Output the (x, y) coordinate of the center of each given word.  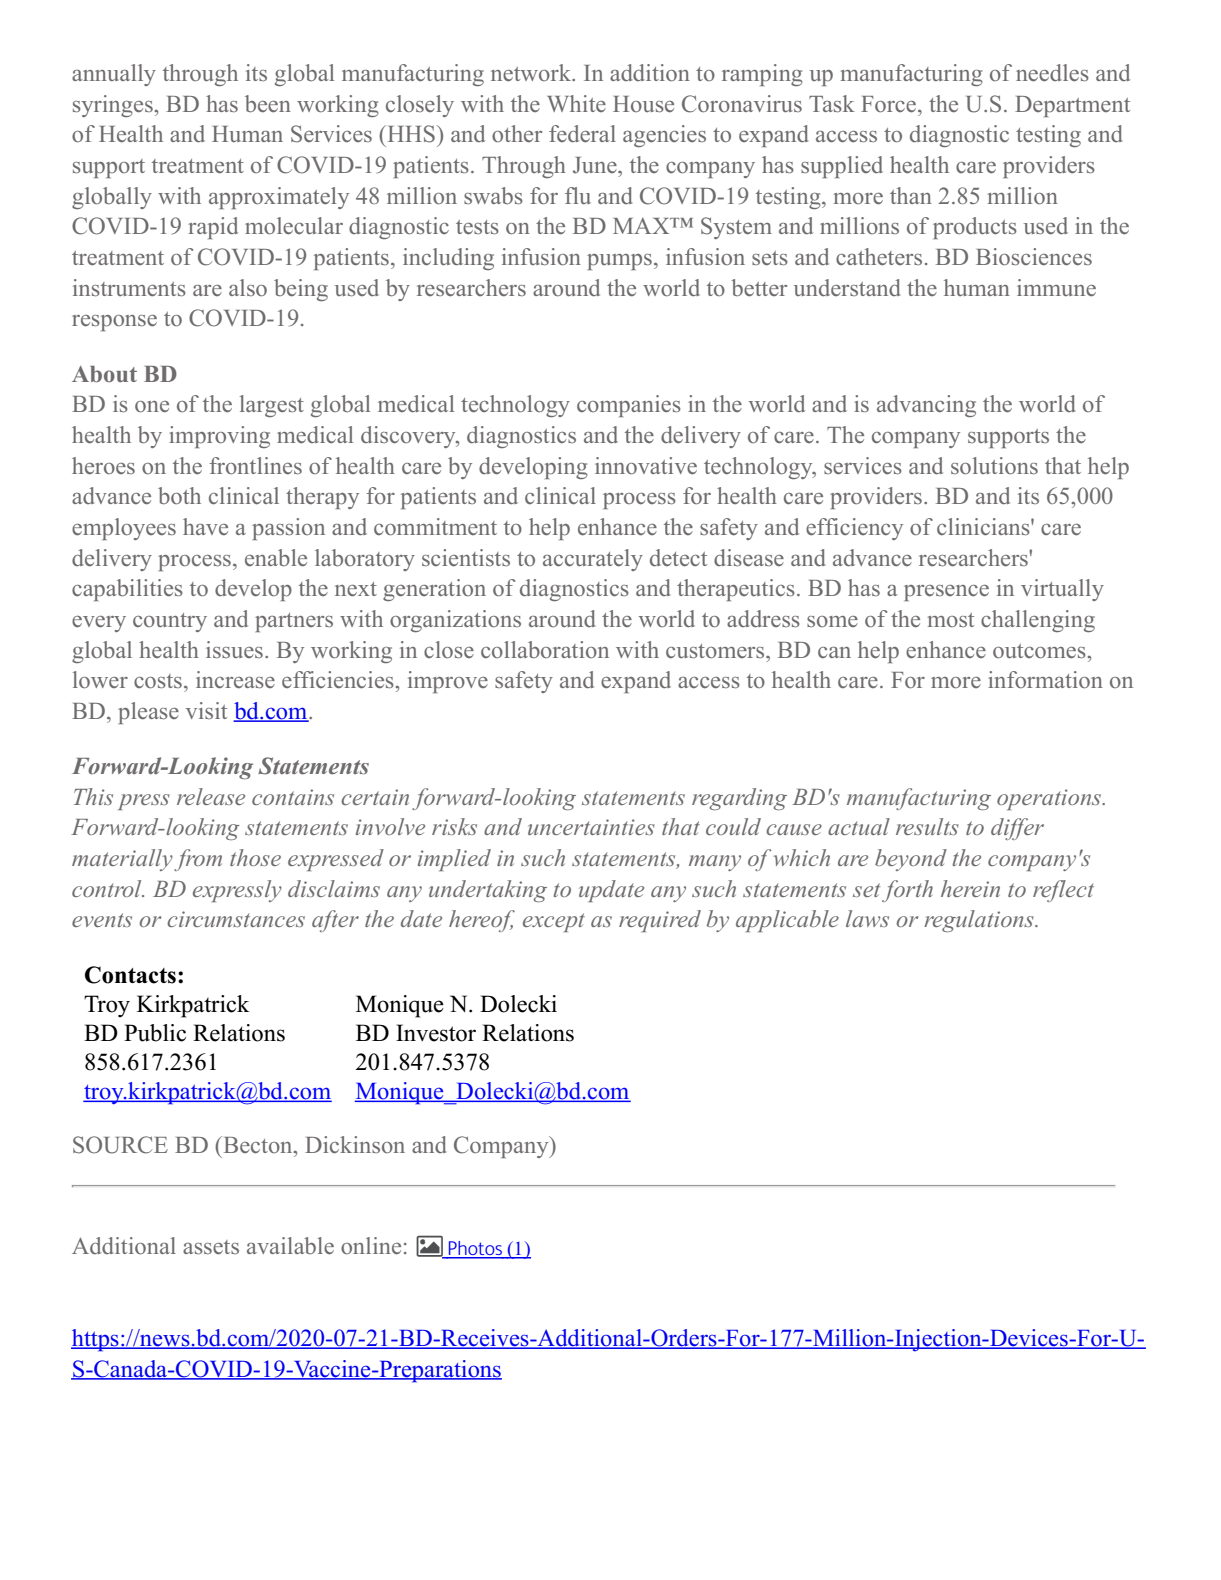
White (576, 103)
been (268, 104)
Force (890, 104)
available (290, 1246)
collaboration (545, 649)
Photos (475, 1249)
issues (234, 649)
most (951, 620)
